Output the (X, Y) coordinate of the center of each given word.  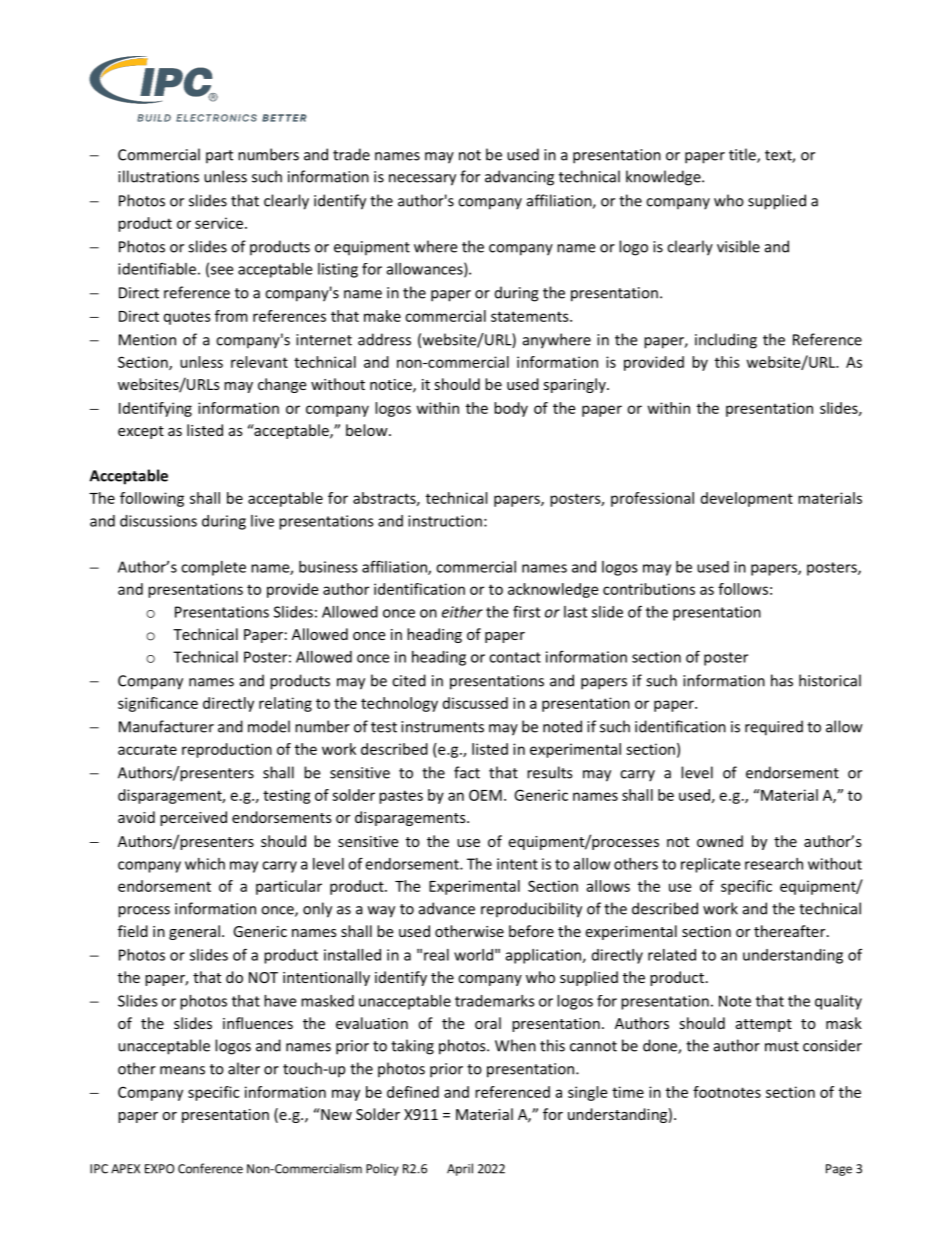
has (782, 680)
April (460, 1169)
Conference (210, 1168)
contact (515, 657)
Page (839, 1170)
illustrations (158, 176)
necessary (422, 180)
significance (158, 704)
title (743, 155)
